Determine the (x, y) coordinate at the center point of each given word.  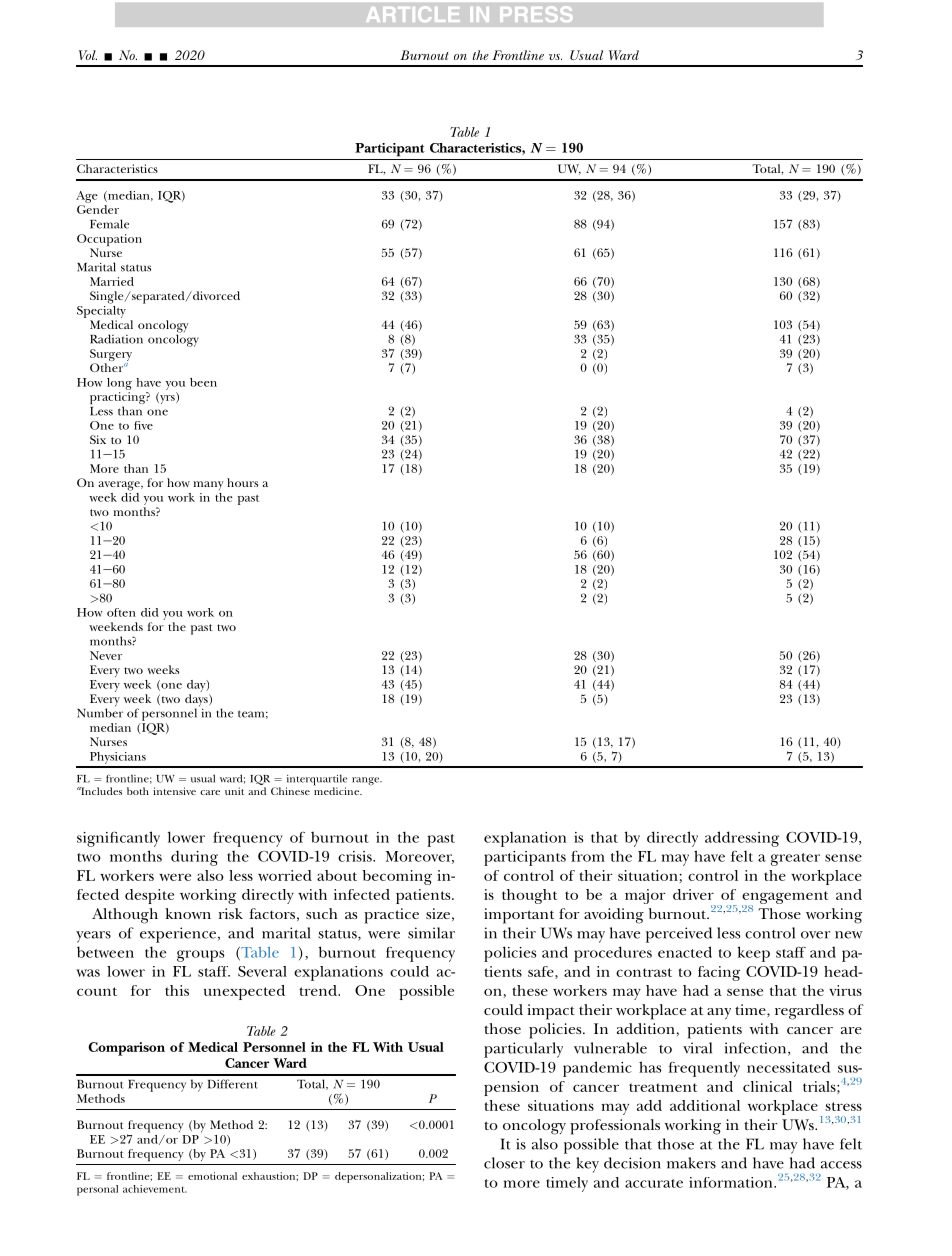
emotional (212, 1176)
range (367, 781)
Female (109, 224)
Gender (98, 209)
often (121, 612)
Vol (87, 55)
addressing (742, 839)
